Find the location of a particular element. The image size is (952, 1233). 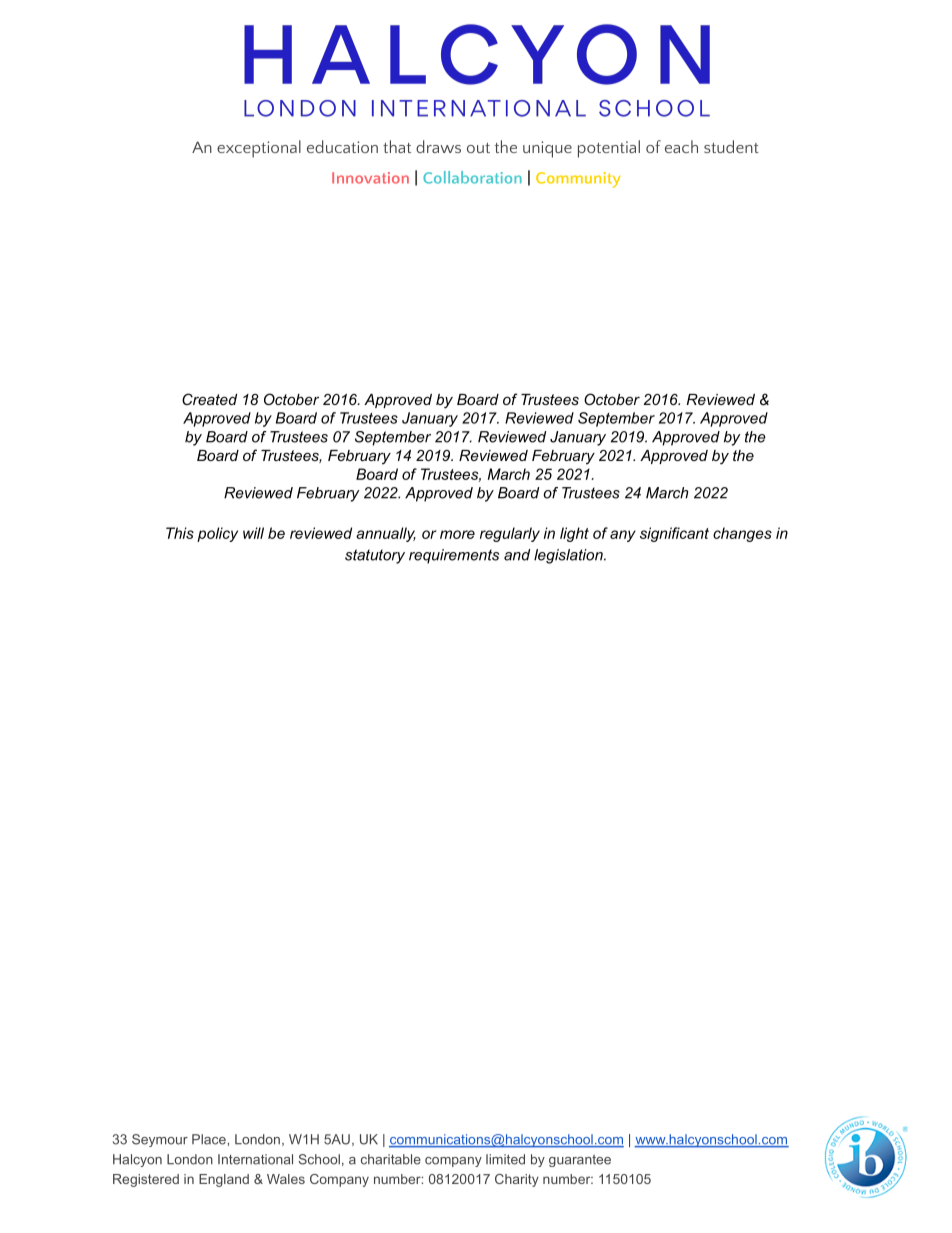

policy is located at coordinates (217, 534).
